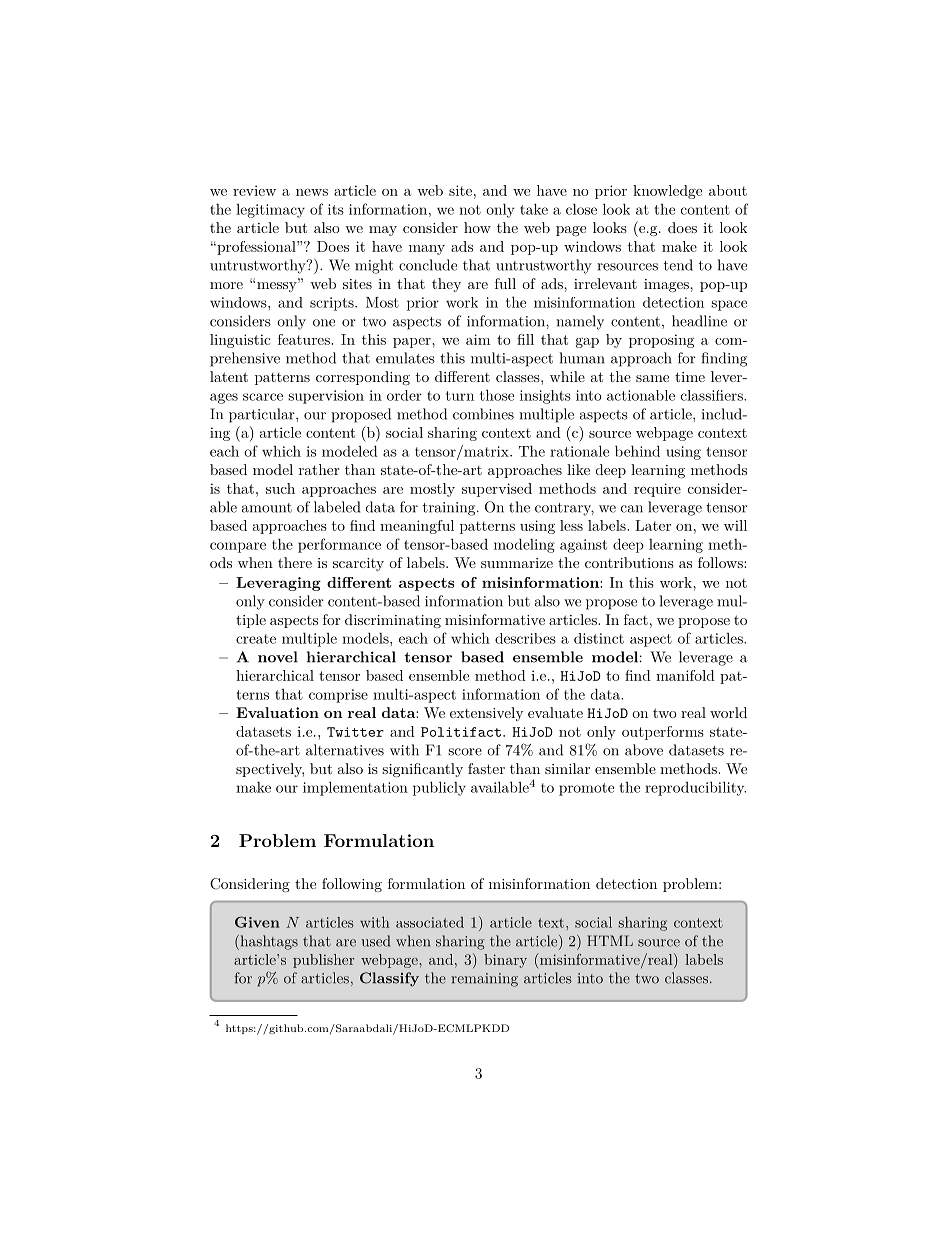 The height and width of the screenshot is (1233, 952). I want to click on binary, so click(505, 961).
